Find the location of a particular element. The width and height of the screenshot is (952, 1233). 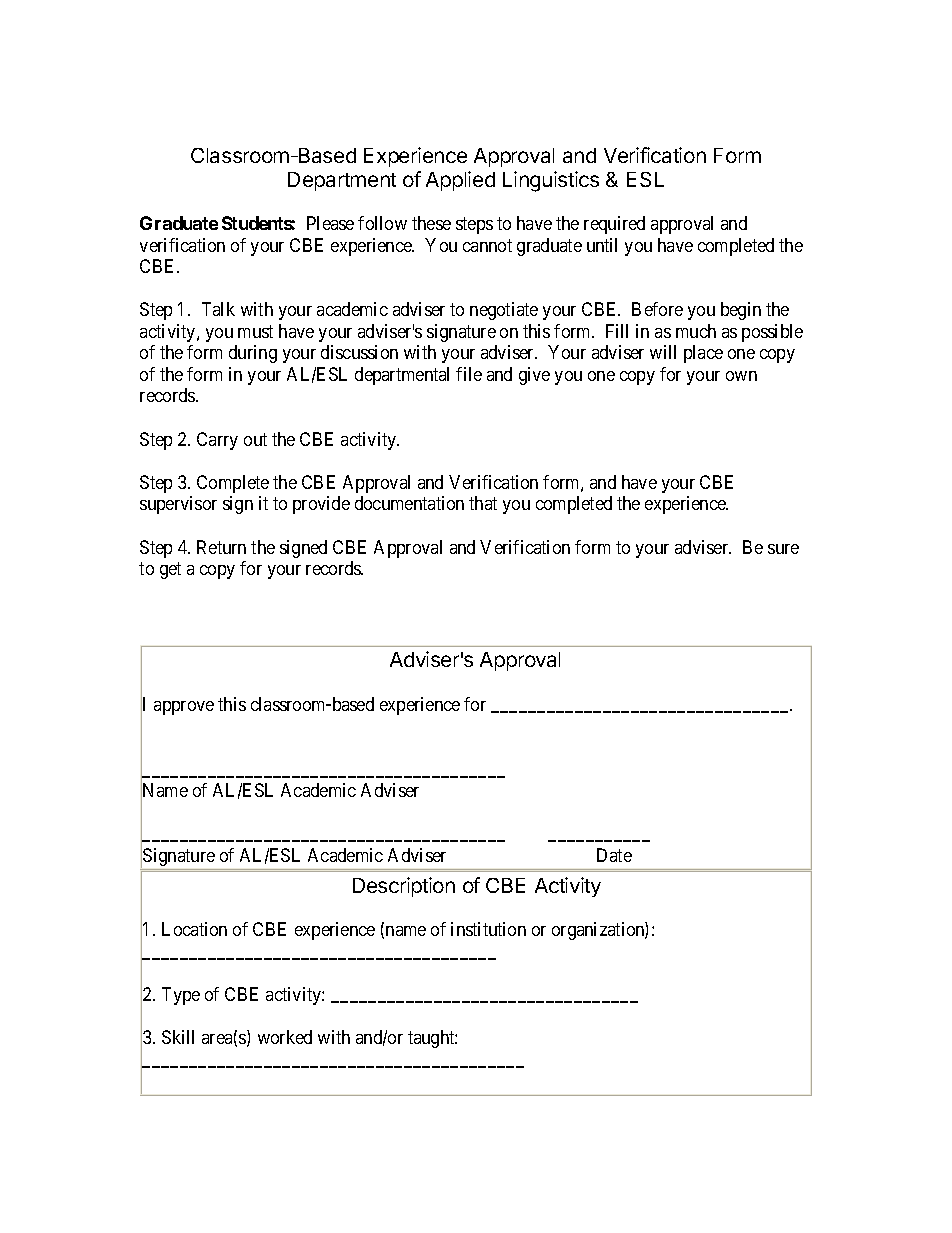

sure is located at coordinates (783, 549).
